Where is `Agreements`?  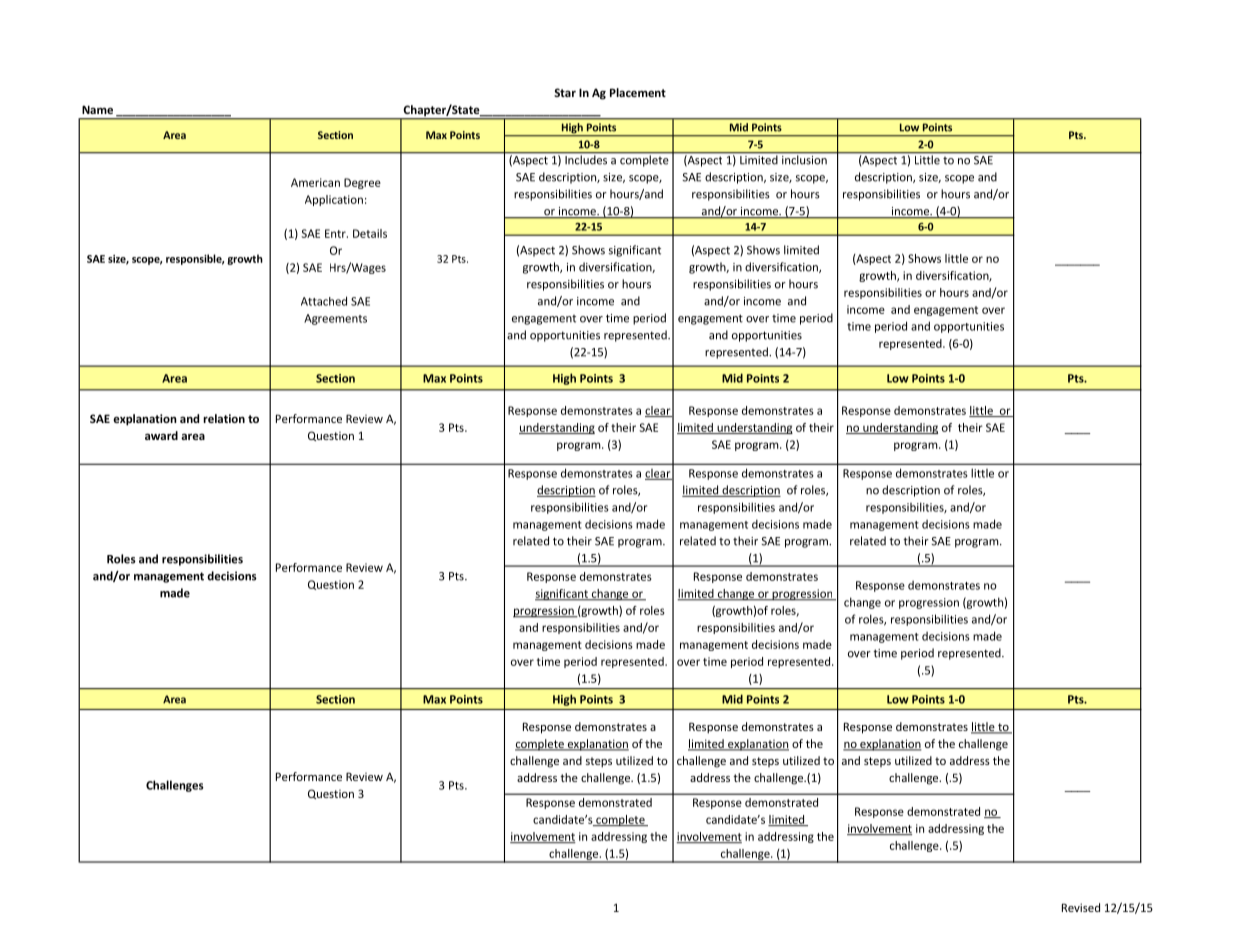 Agreements is located at coordinates (335, 319).
